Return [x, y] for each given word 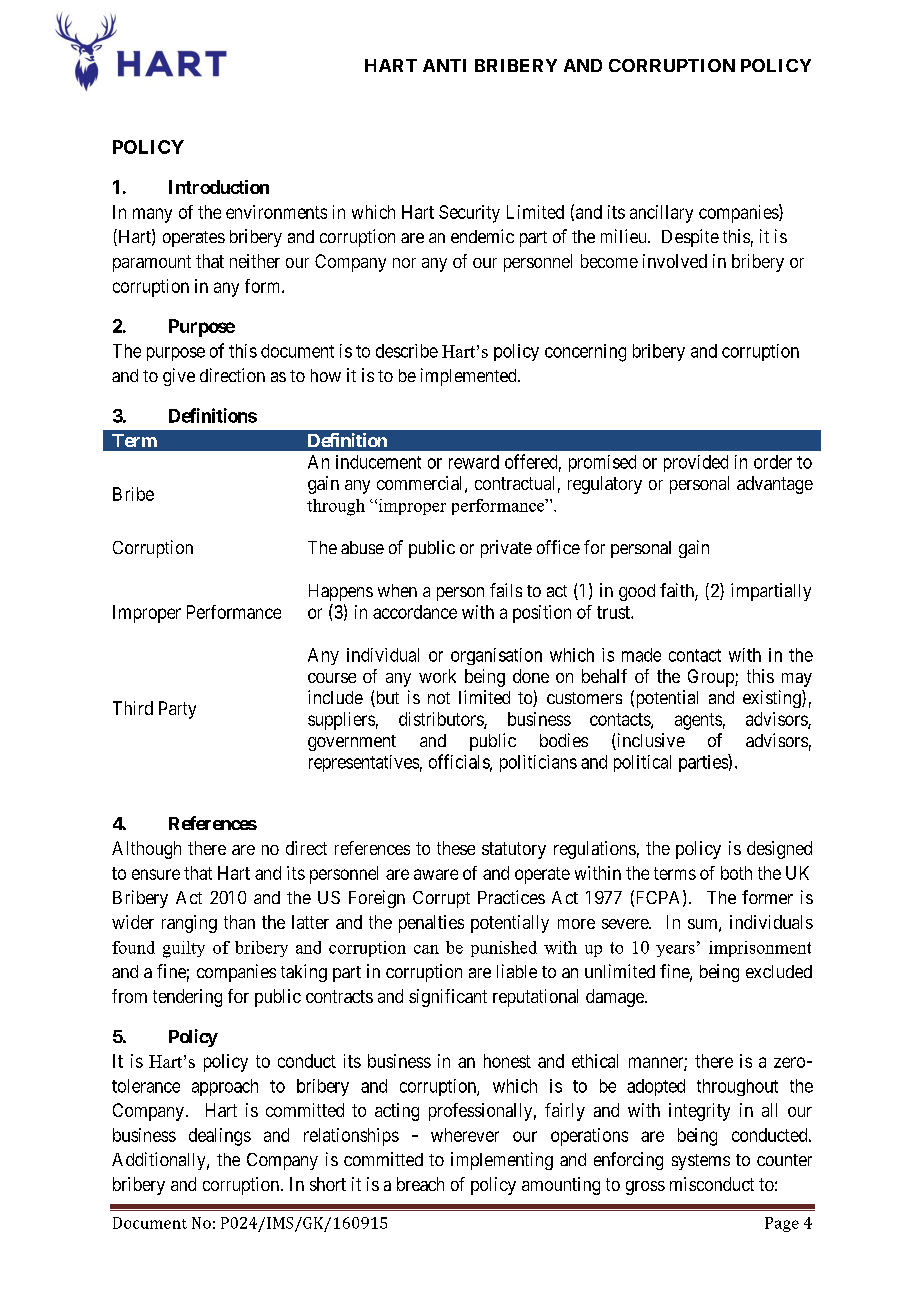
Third [133, 708]
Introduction [219, 187]
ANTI [444, 65]
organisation [496, 656]
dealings [220, 1137]
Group [712, 678]
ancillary [661, 214]
